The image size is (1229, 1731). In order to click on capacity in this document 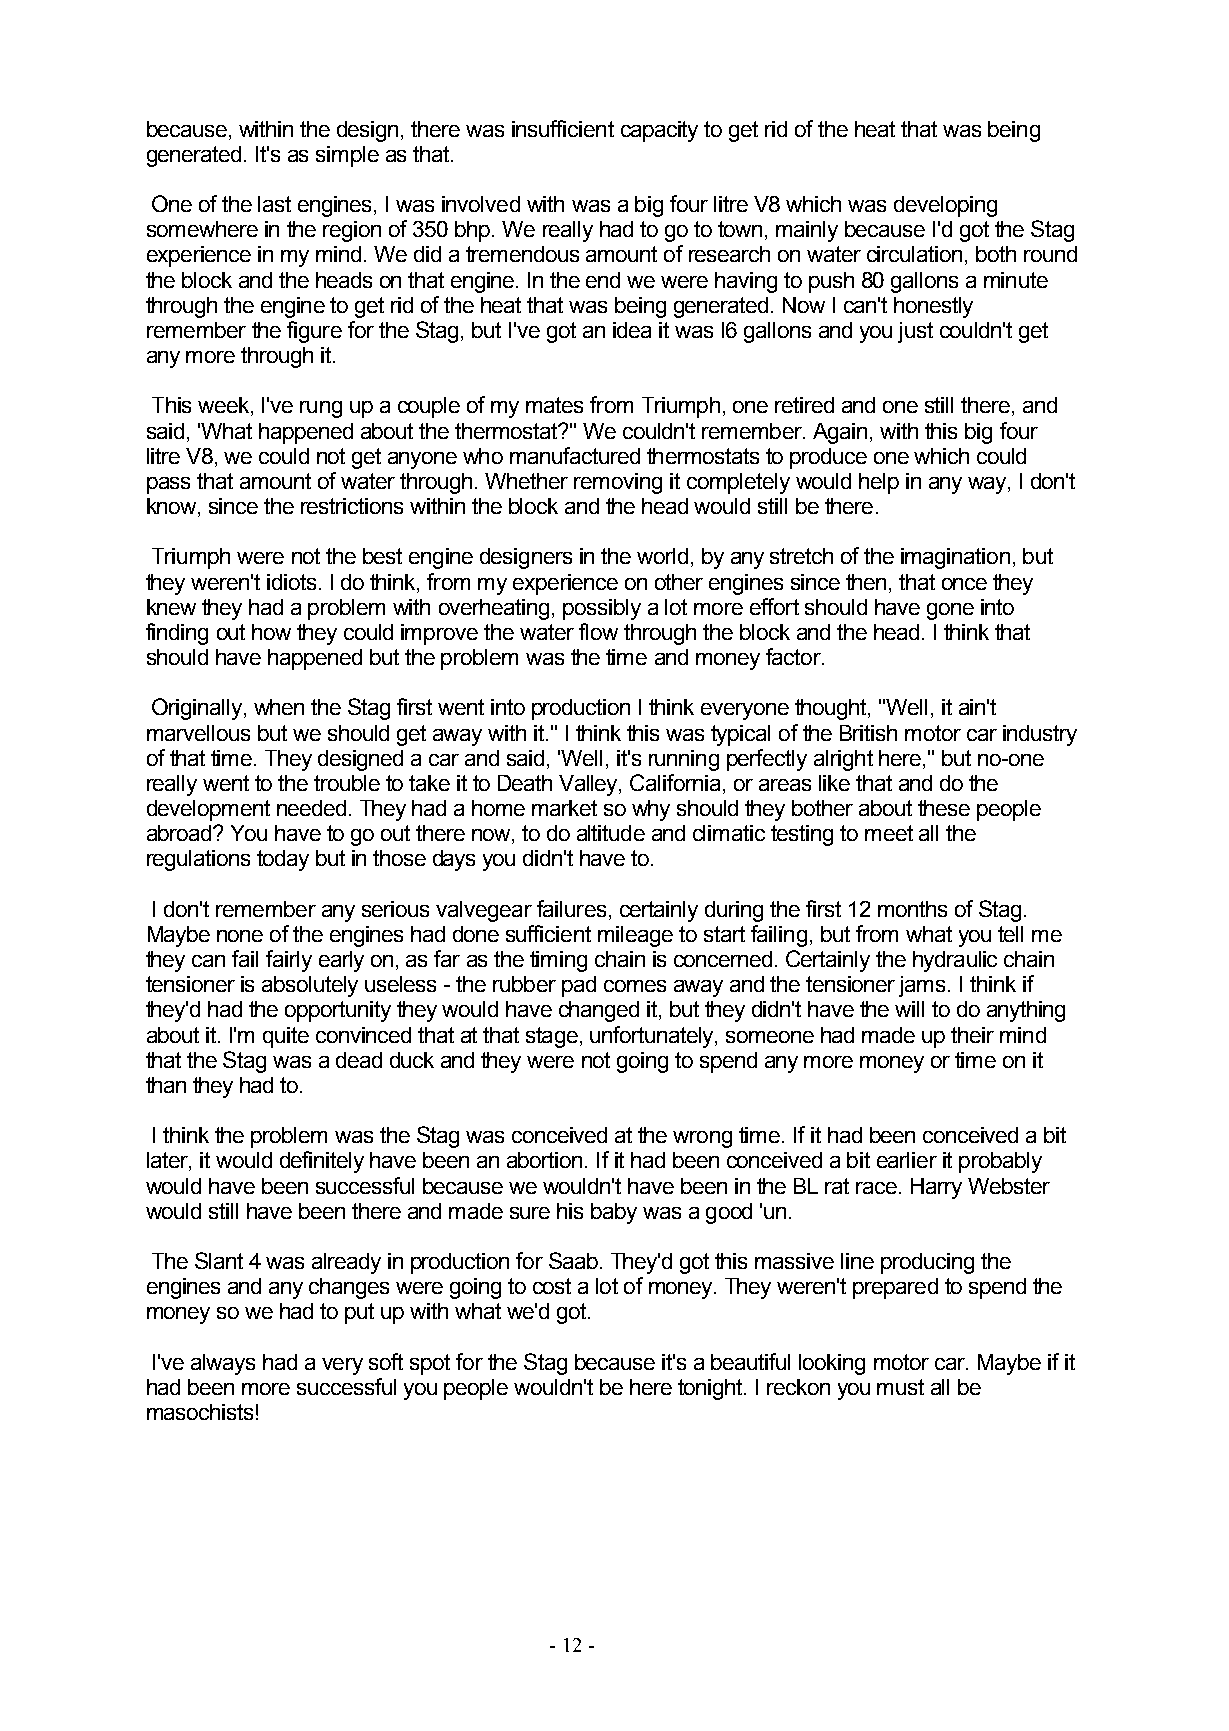, I will do `click(659, 131)`.
